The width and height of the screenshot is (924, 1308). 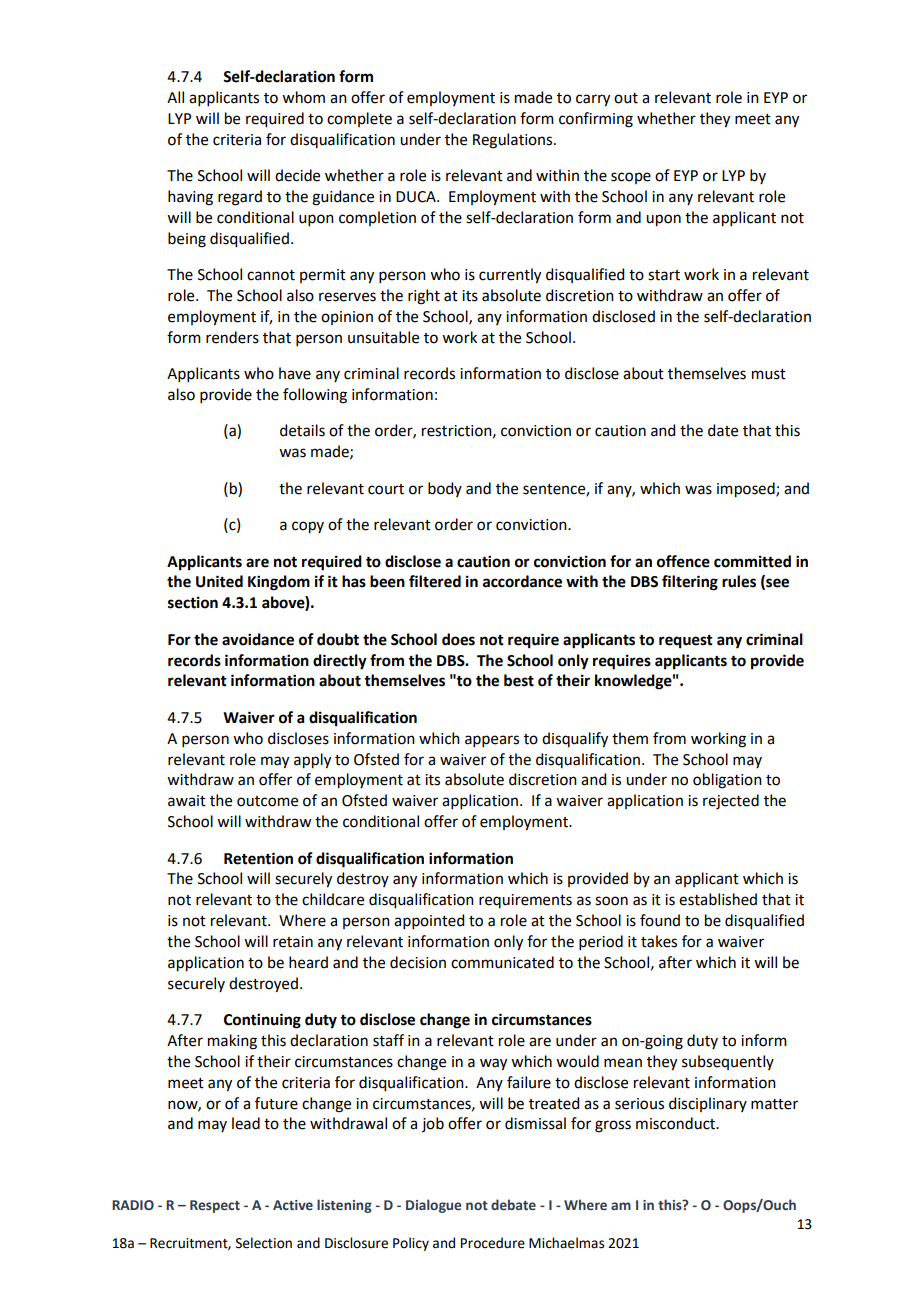 What do you see at coordinates (631, 178) in the screenshot?
I see `scope` at bounding box center [631, 178].
